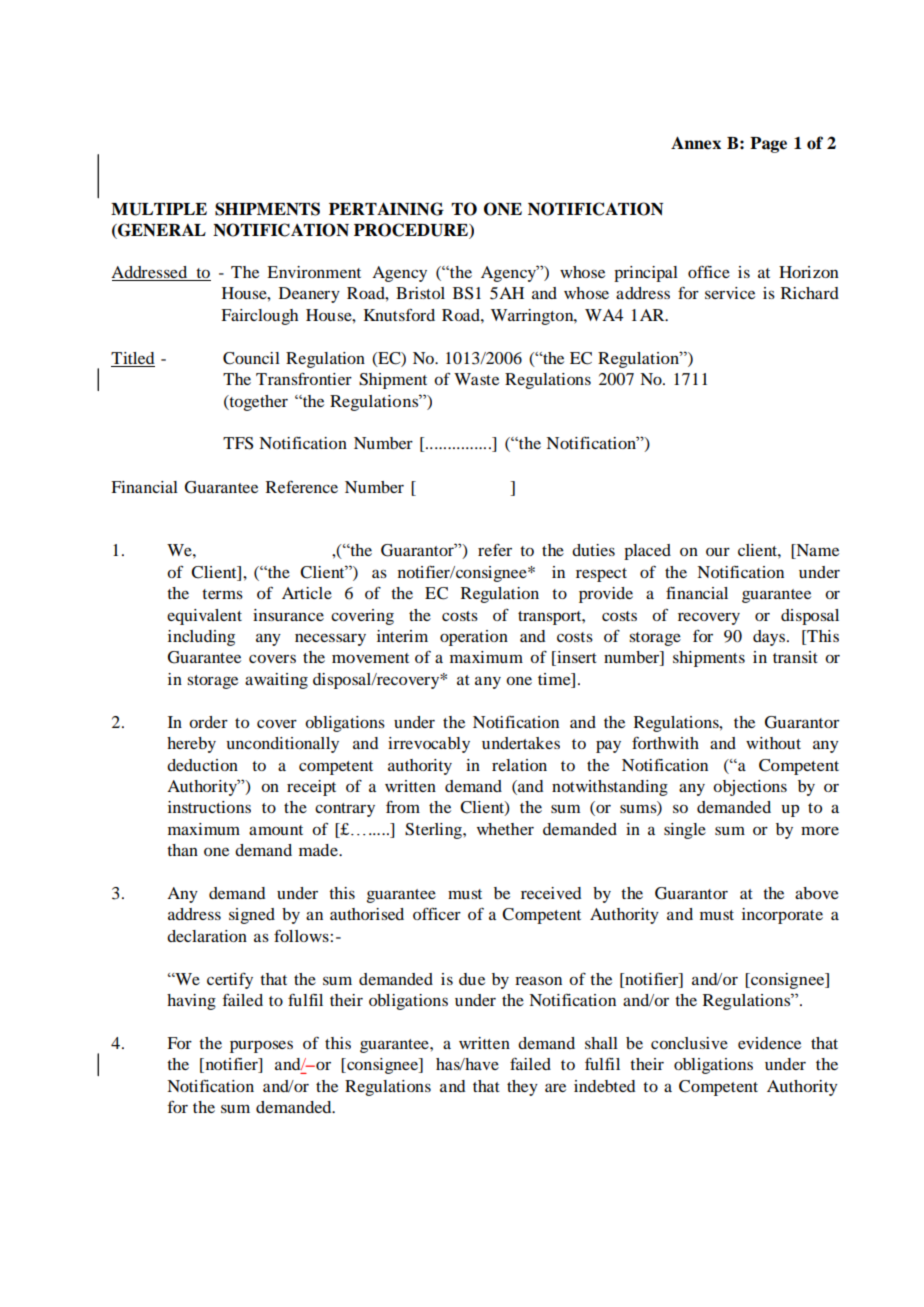  What do you see at coordinates (522, 1088) in the screenshot?
I see `they` at bounding box center [522, 1088].
